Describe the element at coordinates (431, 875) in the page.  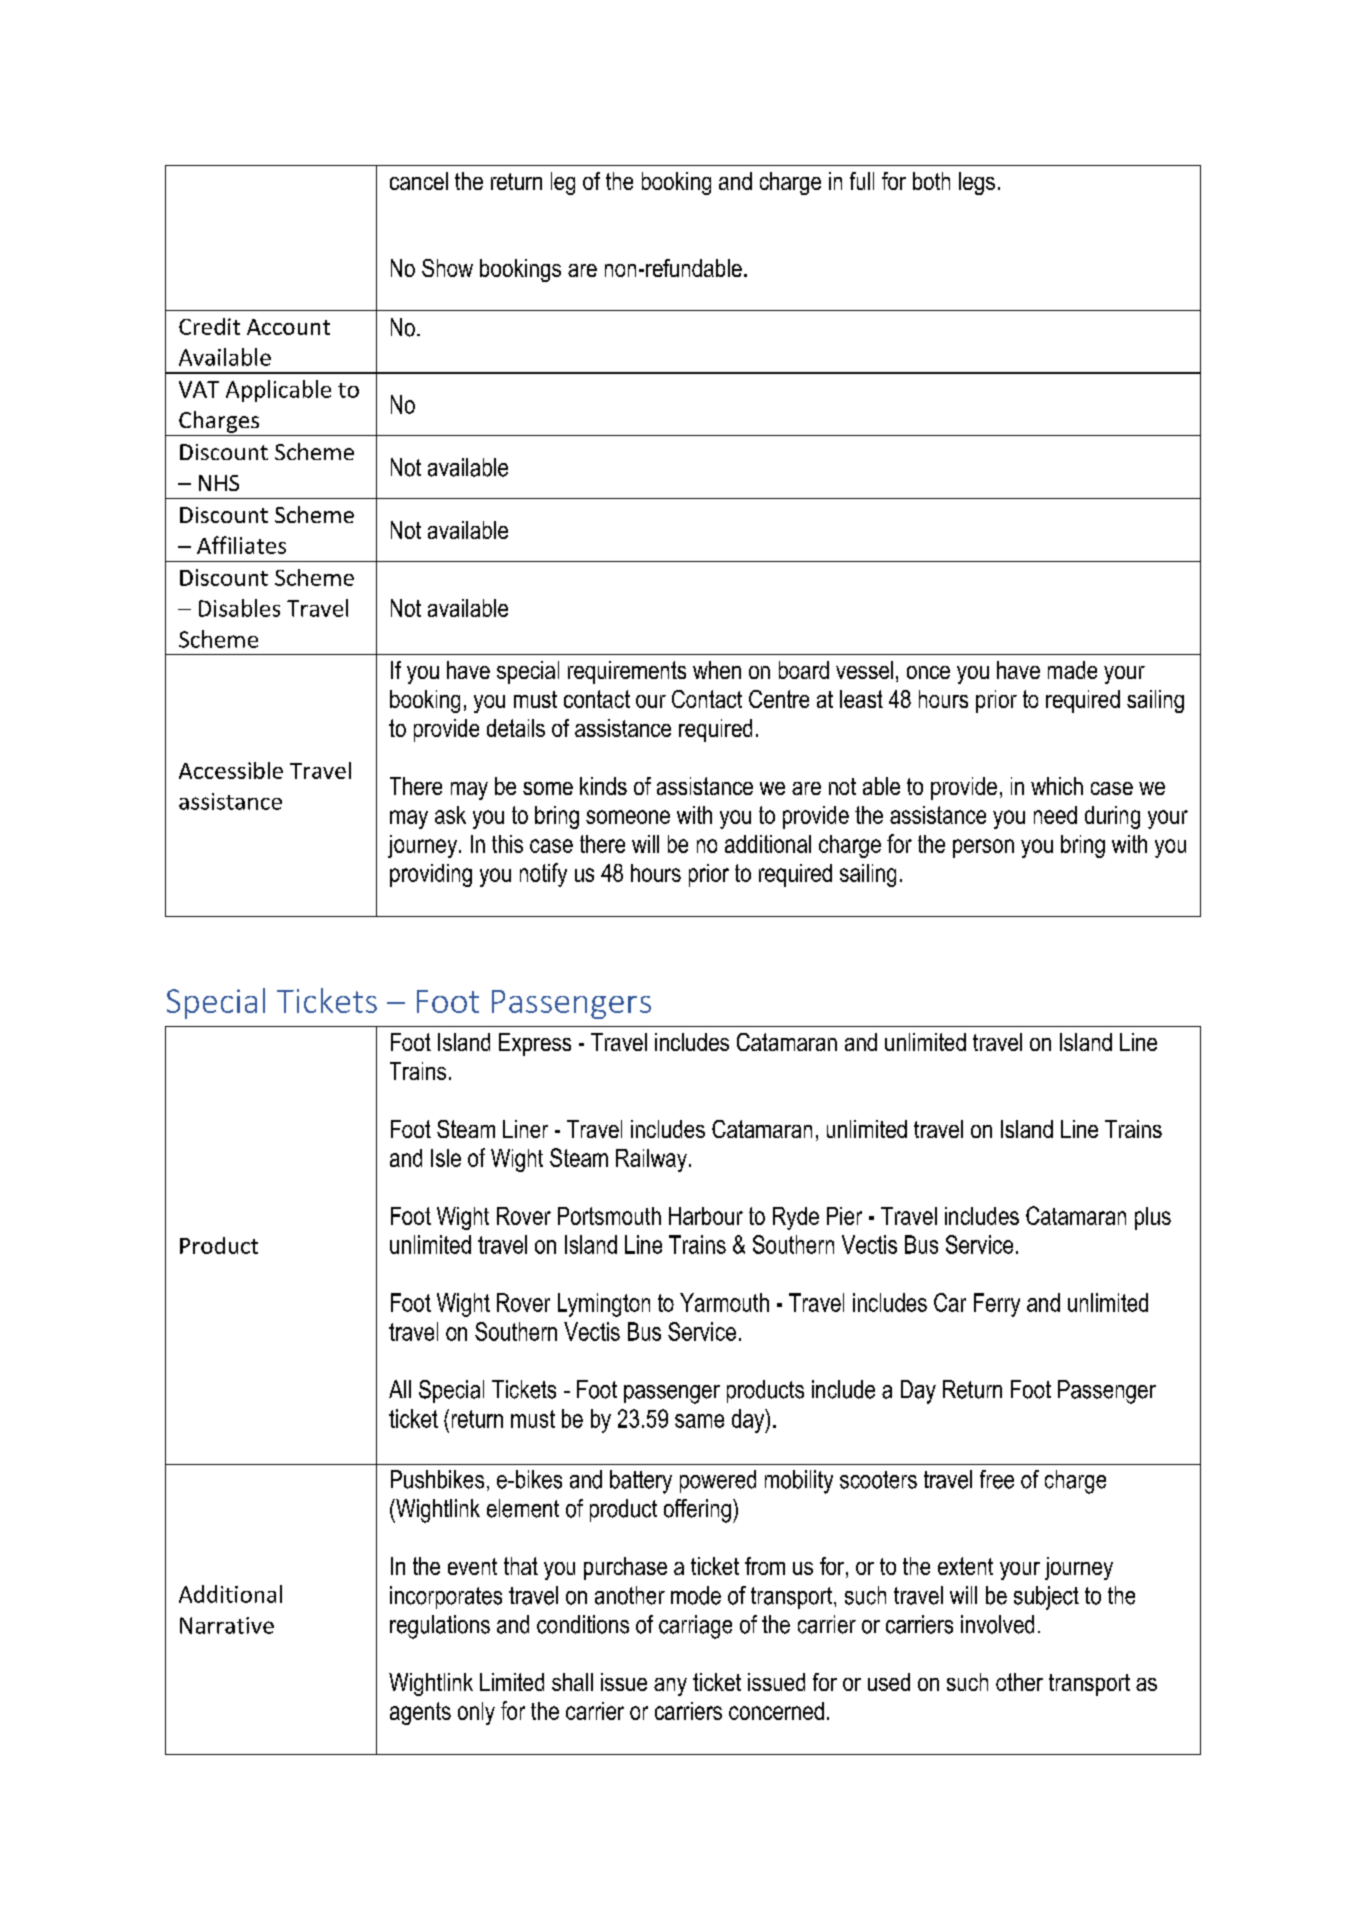
I see `providing` at that location.
